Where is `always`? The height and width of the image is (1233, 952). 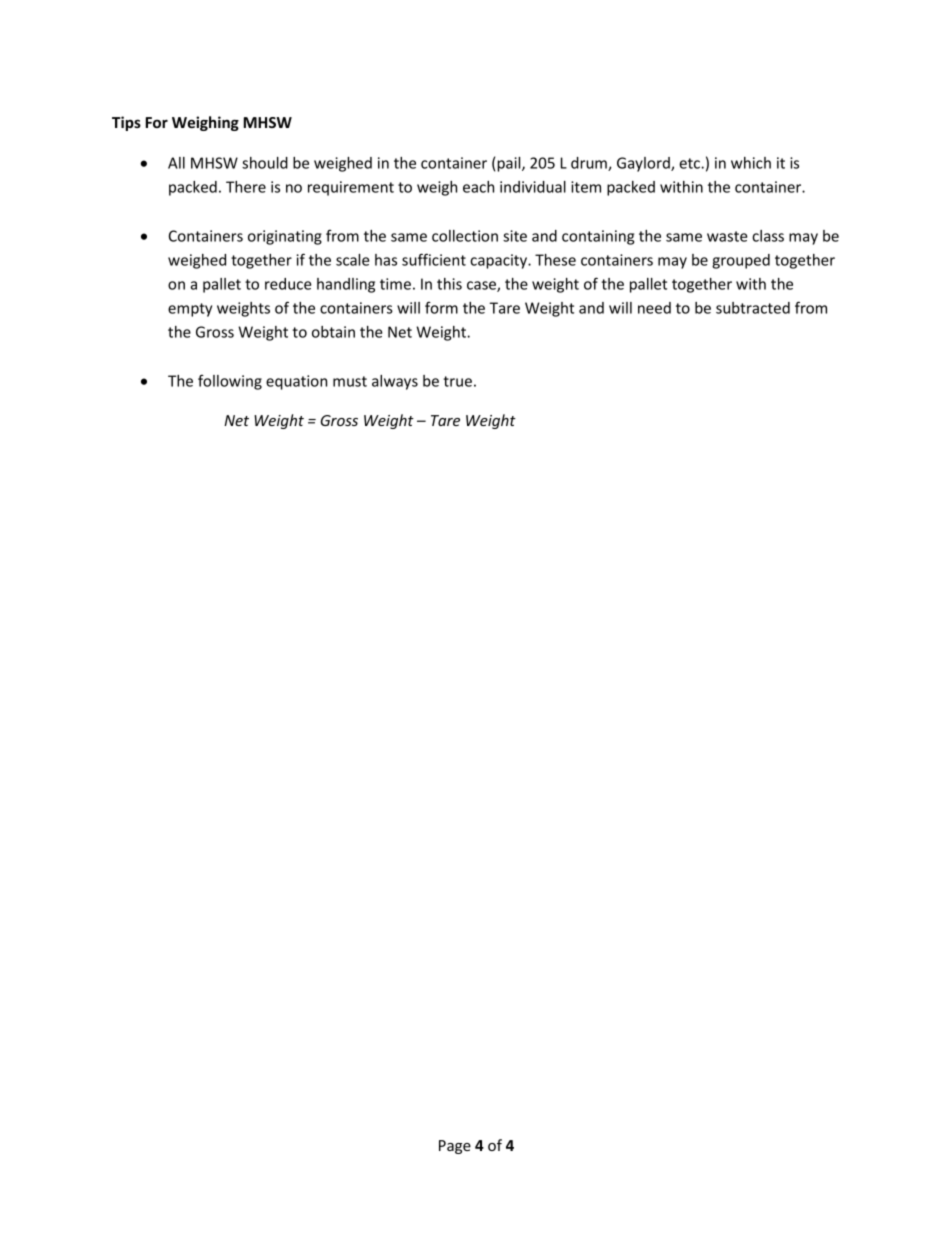
always is located at coordinates (395, 382).
